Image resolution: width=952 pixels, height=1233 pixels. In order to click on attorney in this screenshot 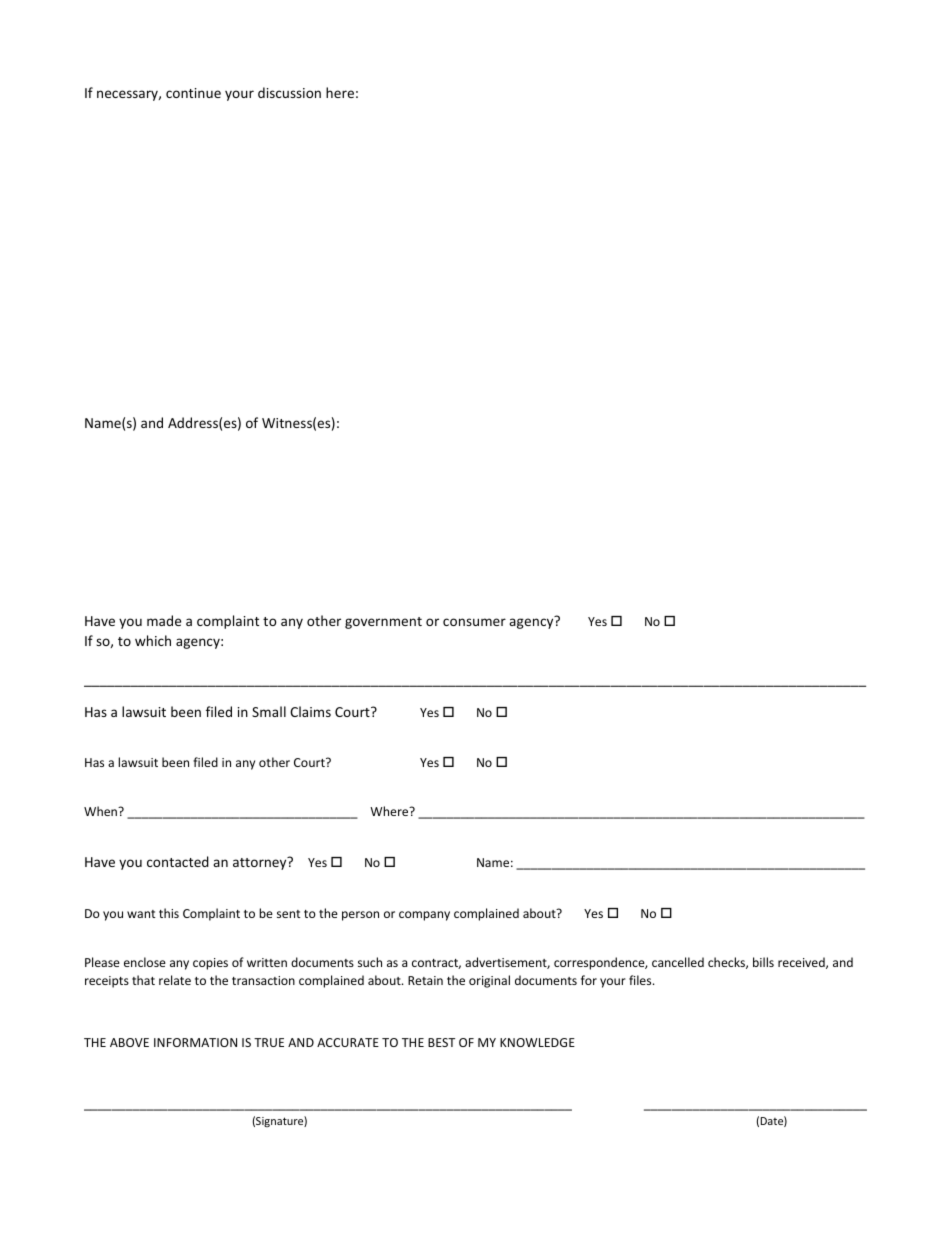, I will do `click(261, 863)`.
